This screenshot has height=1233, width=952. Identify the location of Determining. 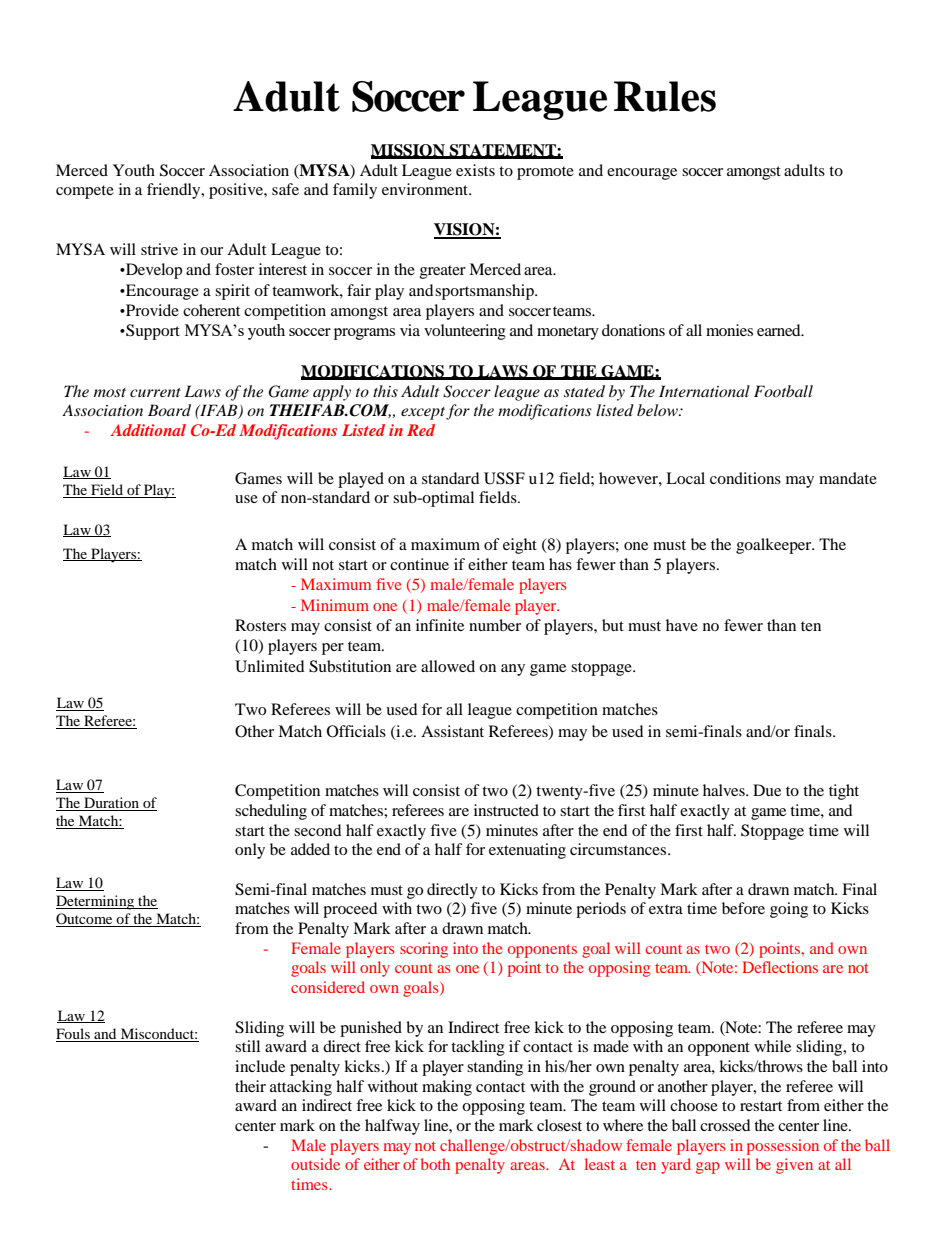
(96, 902).
